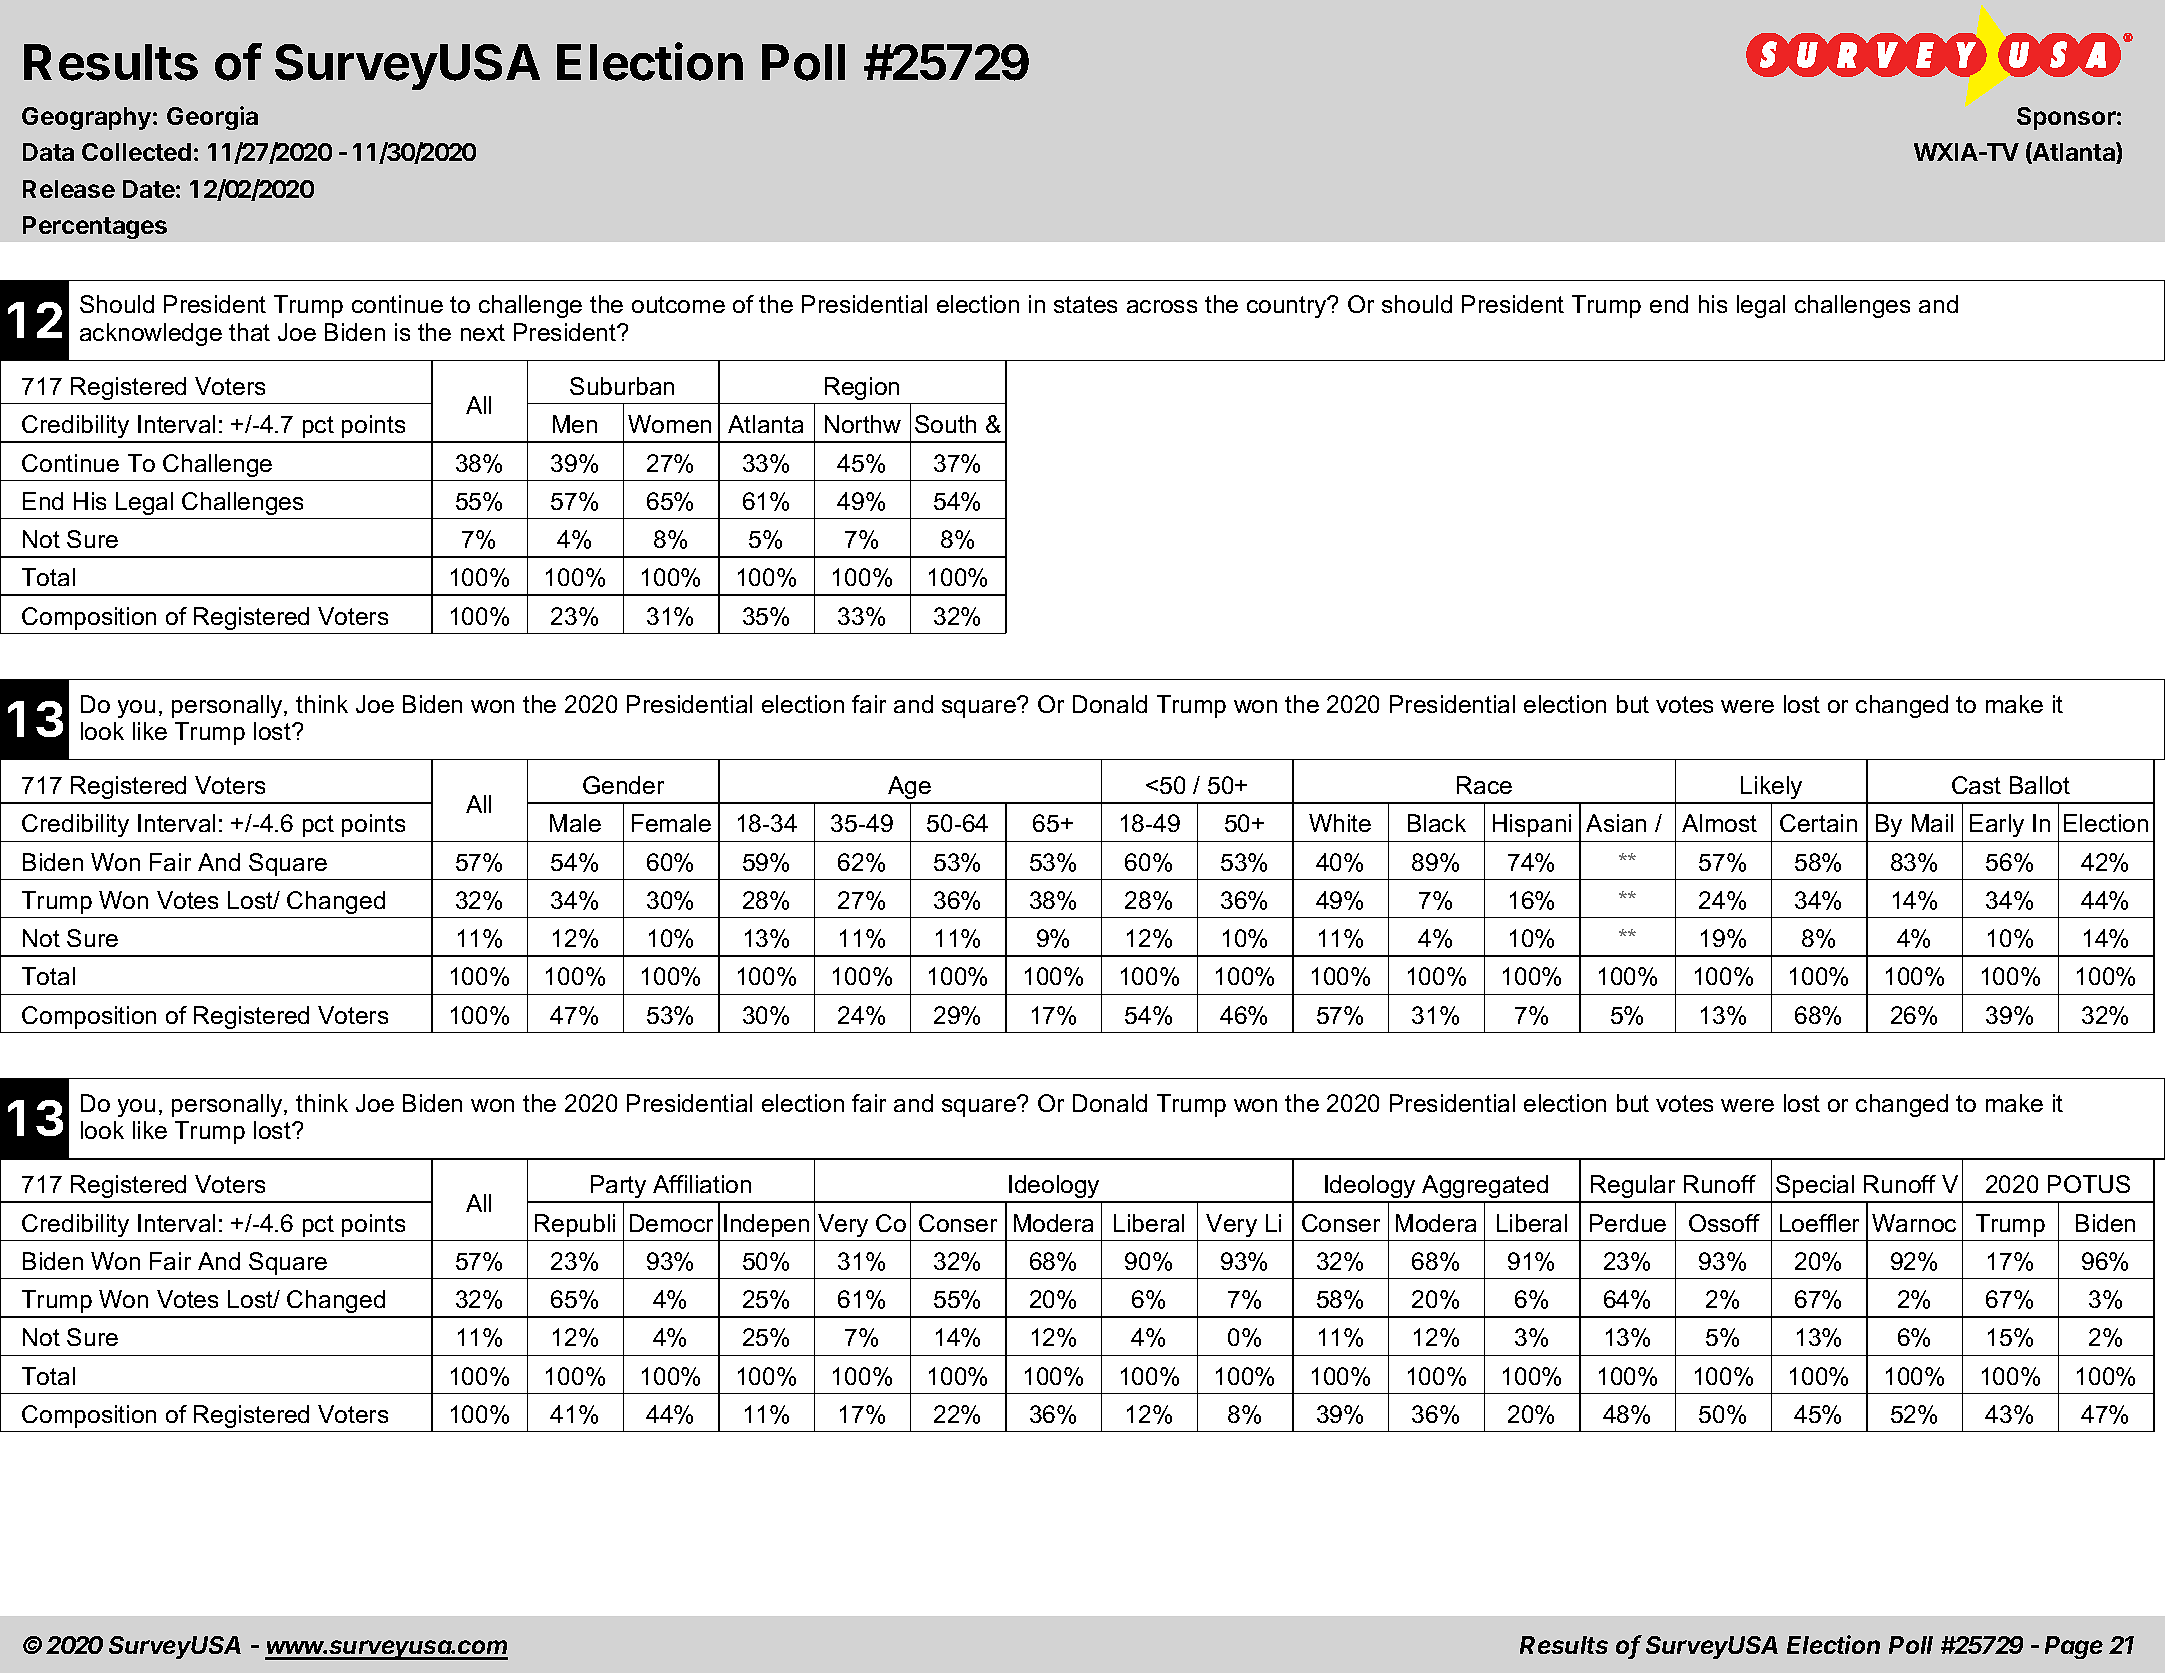 This image has height=1673, width=2165. Describe the element at coordinates (702, 1184) in the image. I see `Affiliation` at that location.
